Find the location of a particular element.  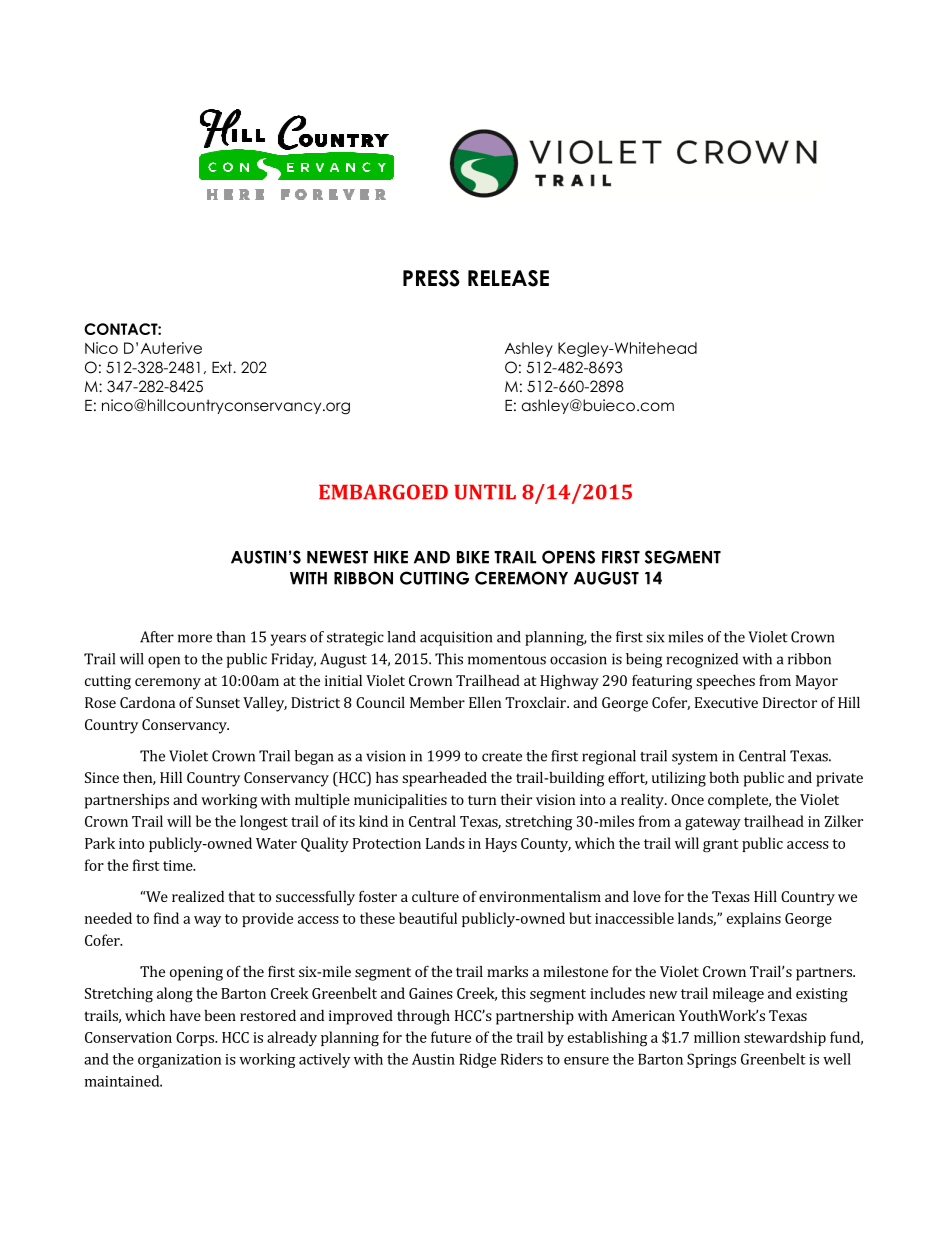

future is located at coordinates (451, 1037).
